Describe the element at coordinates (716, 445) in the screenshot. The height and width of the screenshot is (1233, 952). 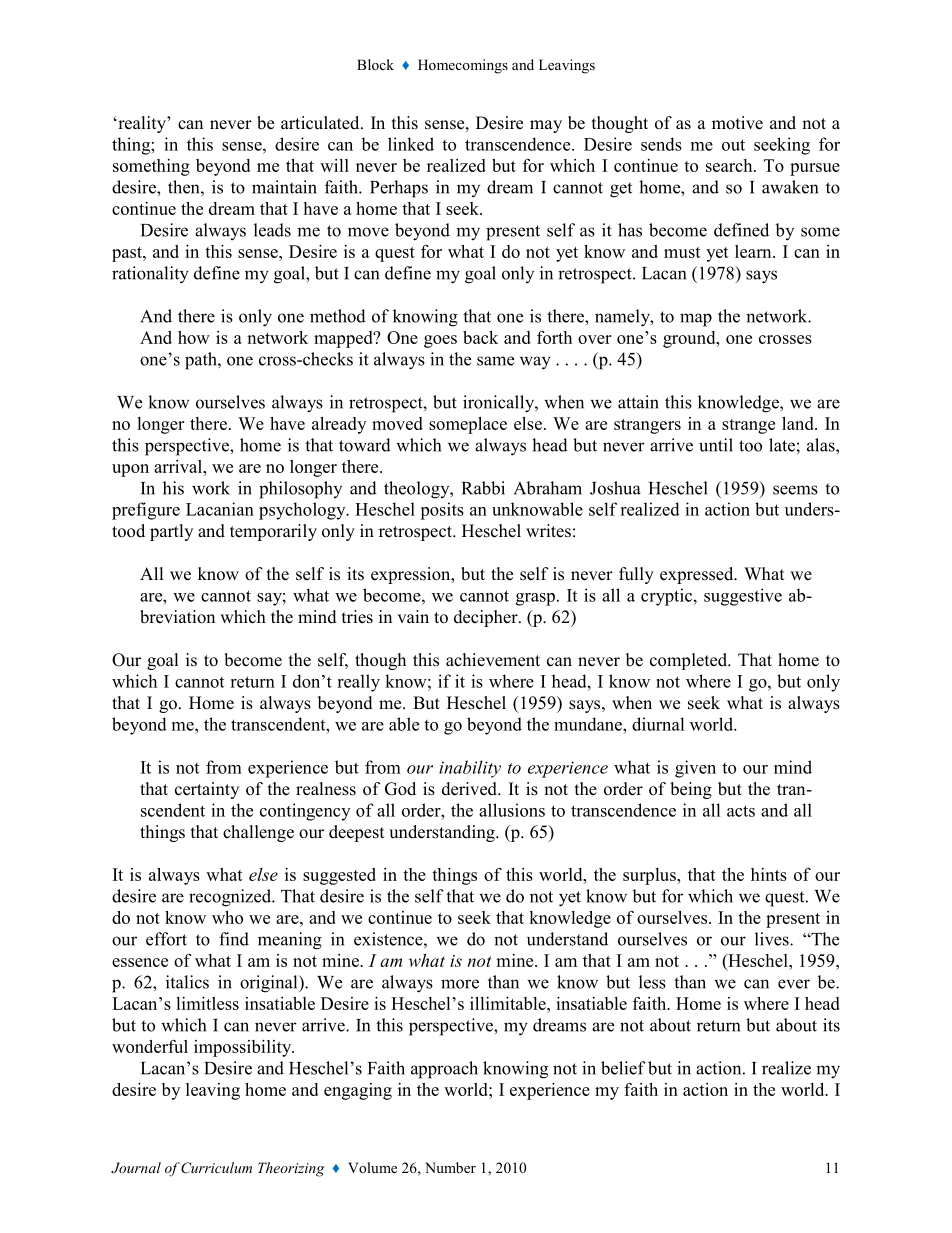
I see `until` at that location.
